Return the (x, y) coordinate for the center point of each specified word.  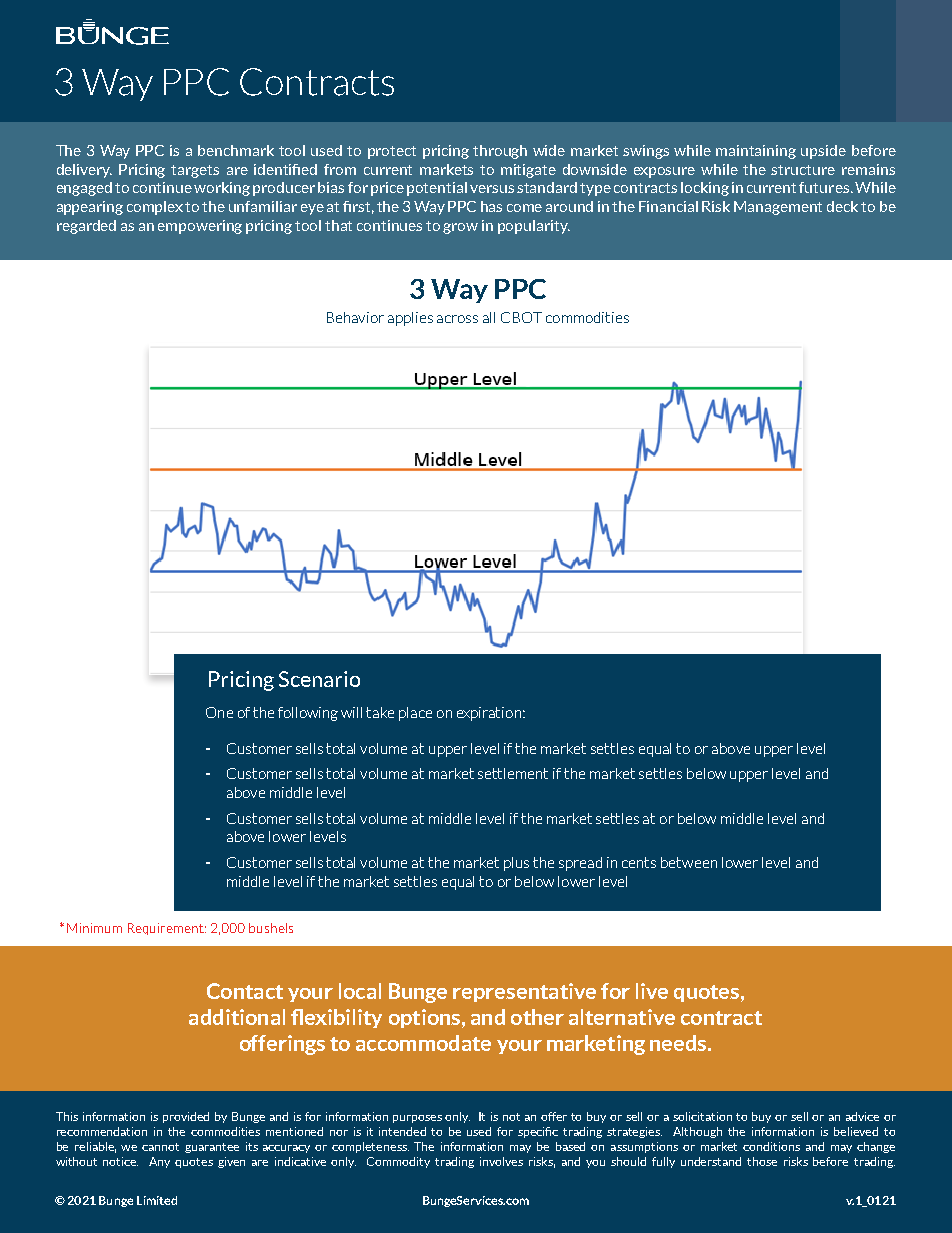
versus (492, 189)
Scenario (319, 679)
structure (803, 170)
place (415, 714)
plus (516, 864)
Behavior (355, 317)
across (457, 319)
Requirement (167, 929)
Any (159, 1162)
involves (501, 1161)
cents (639, 862)
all (489, 317)
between (689, 862)
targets (195, 171)
